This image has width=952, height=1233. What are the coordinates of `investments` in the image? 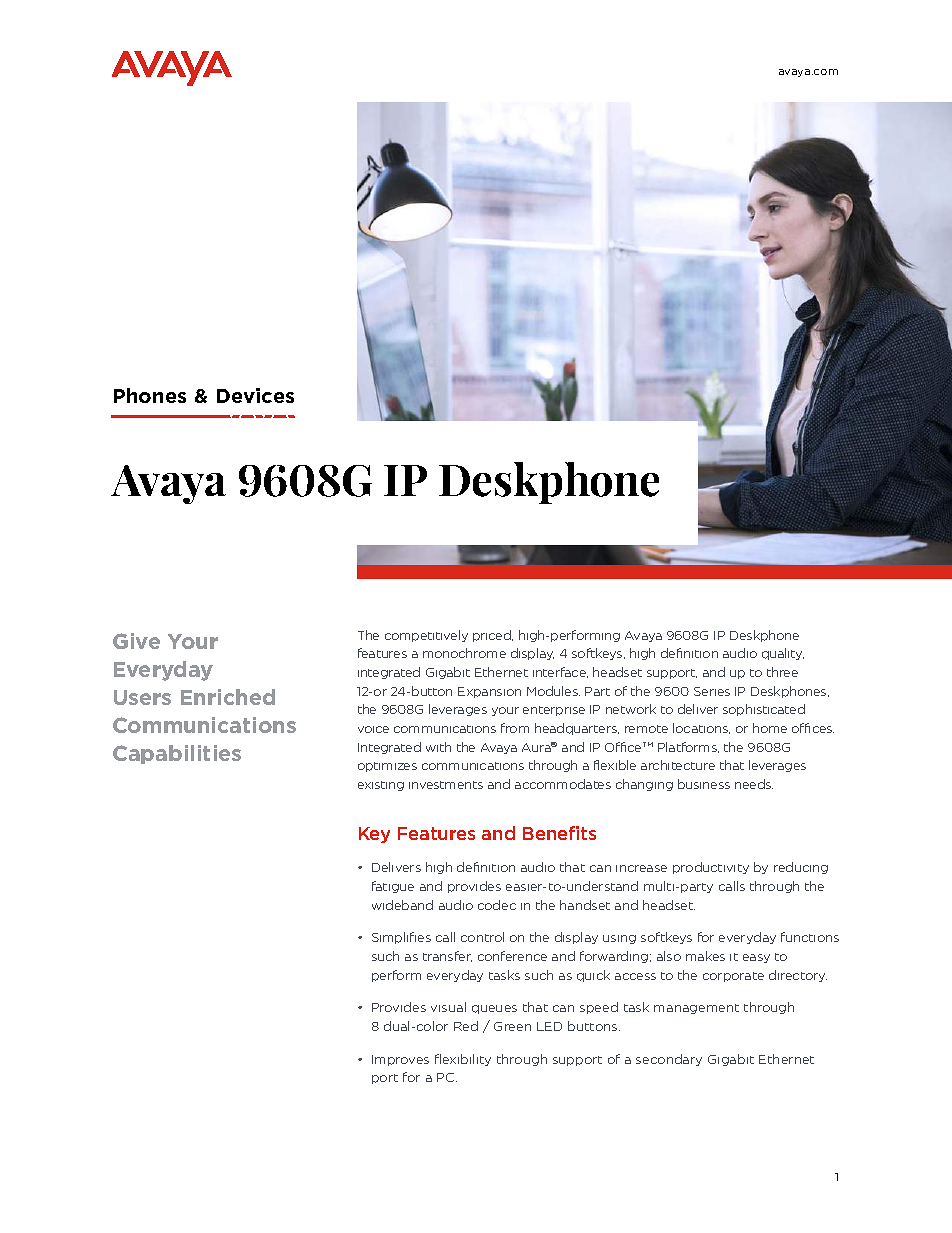 It's located at (446, 785).
